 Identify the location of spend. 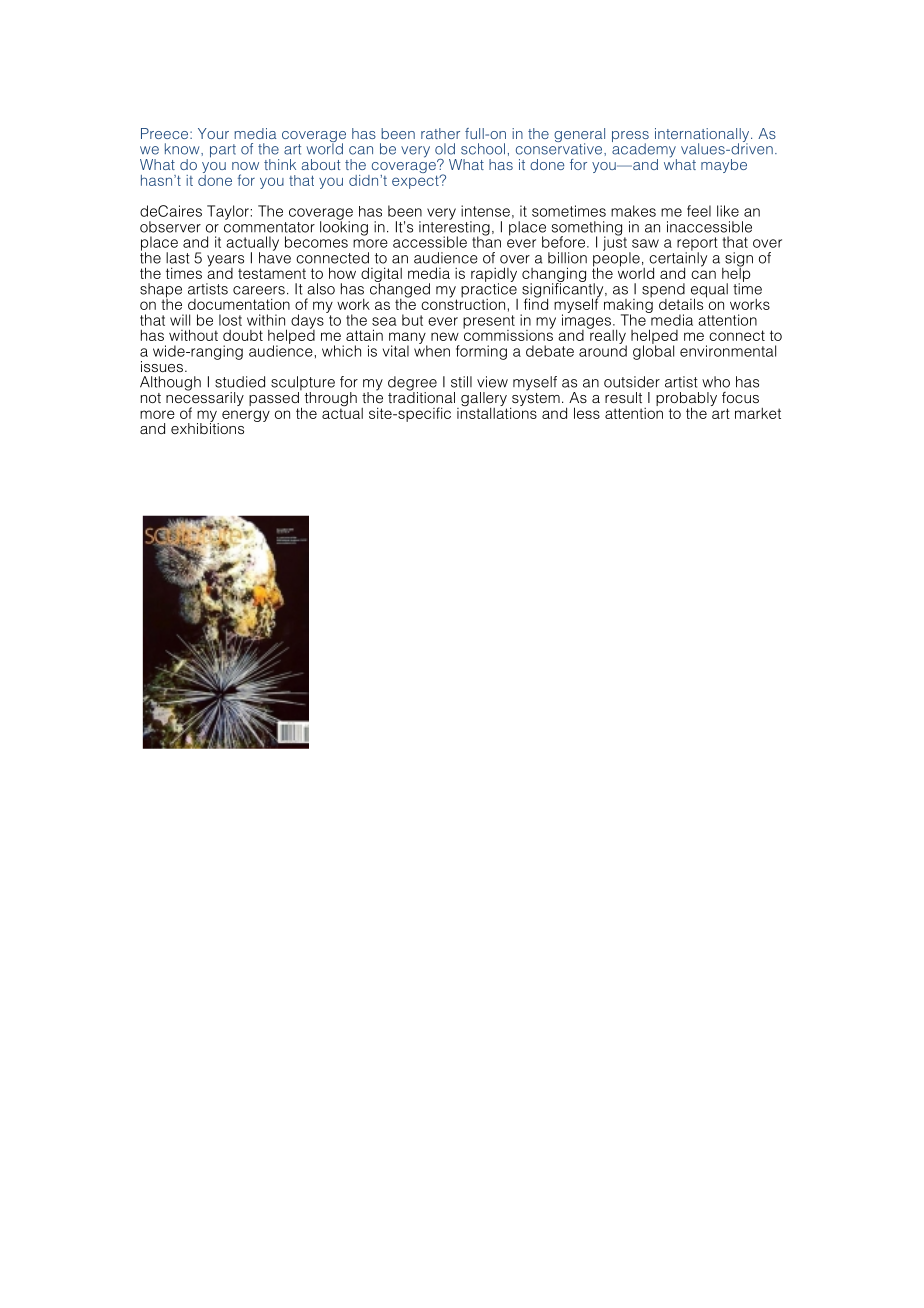
(663, 291).
